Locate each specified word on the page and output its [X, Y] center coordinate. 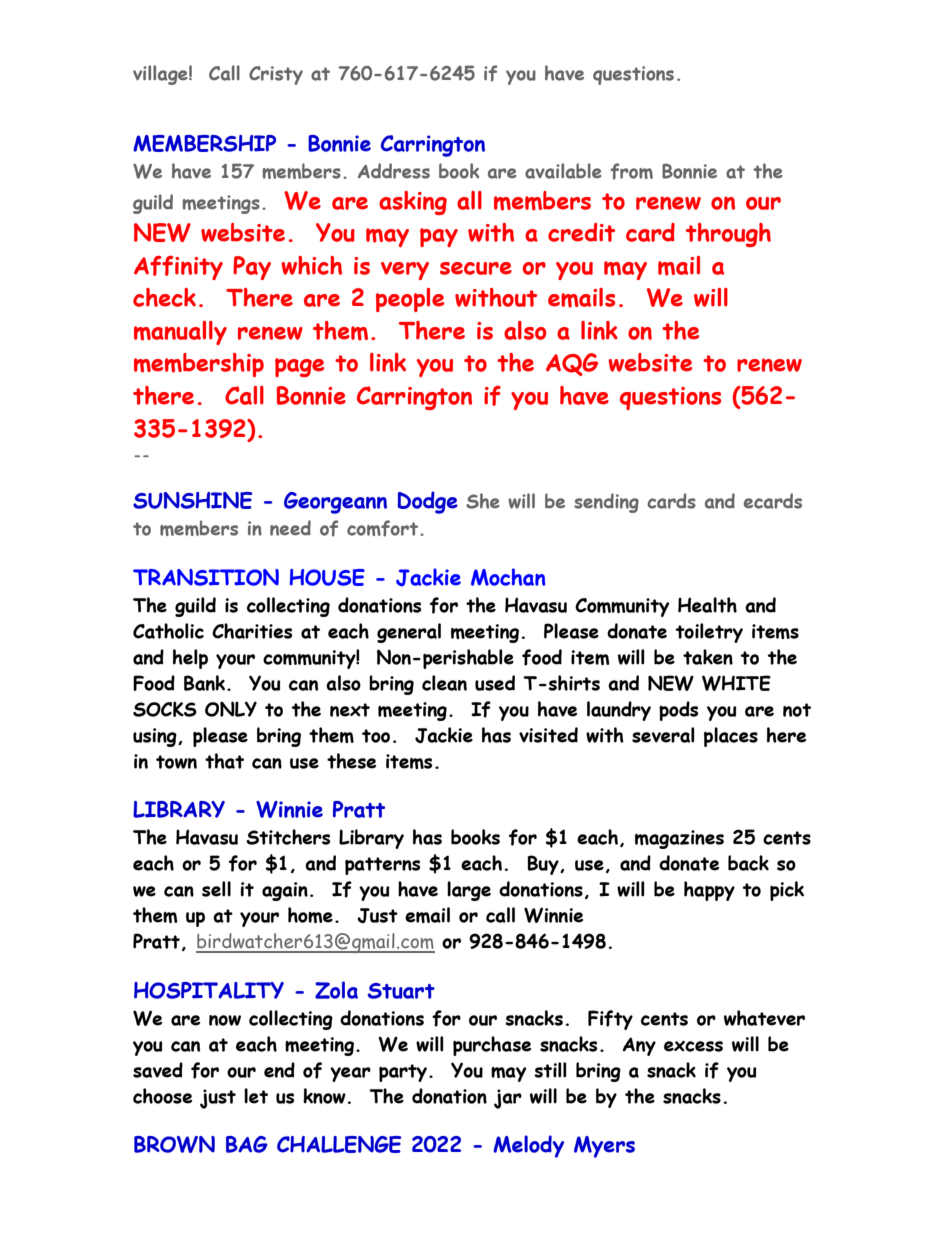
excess [693, 1046]
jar [508, 1099]
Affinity [178, 268]
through [728, 235]
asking [413, 203]
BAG [247, 1144]
